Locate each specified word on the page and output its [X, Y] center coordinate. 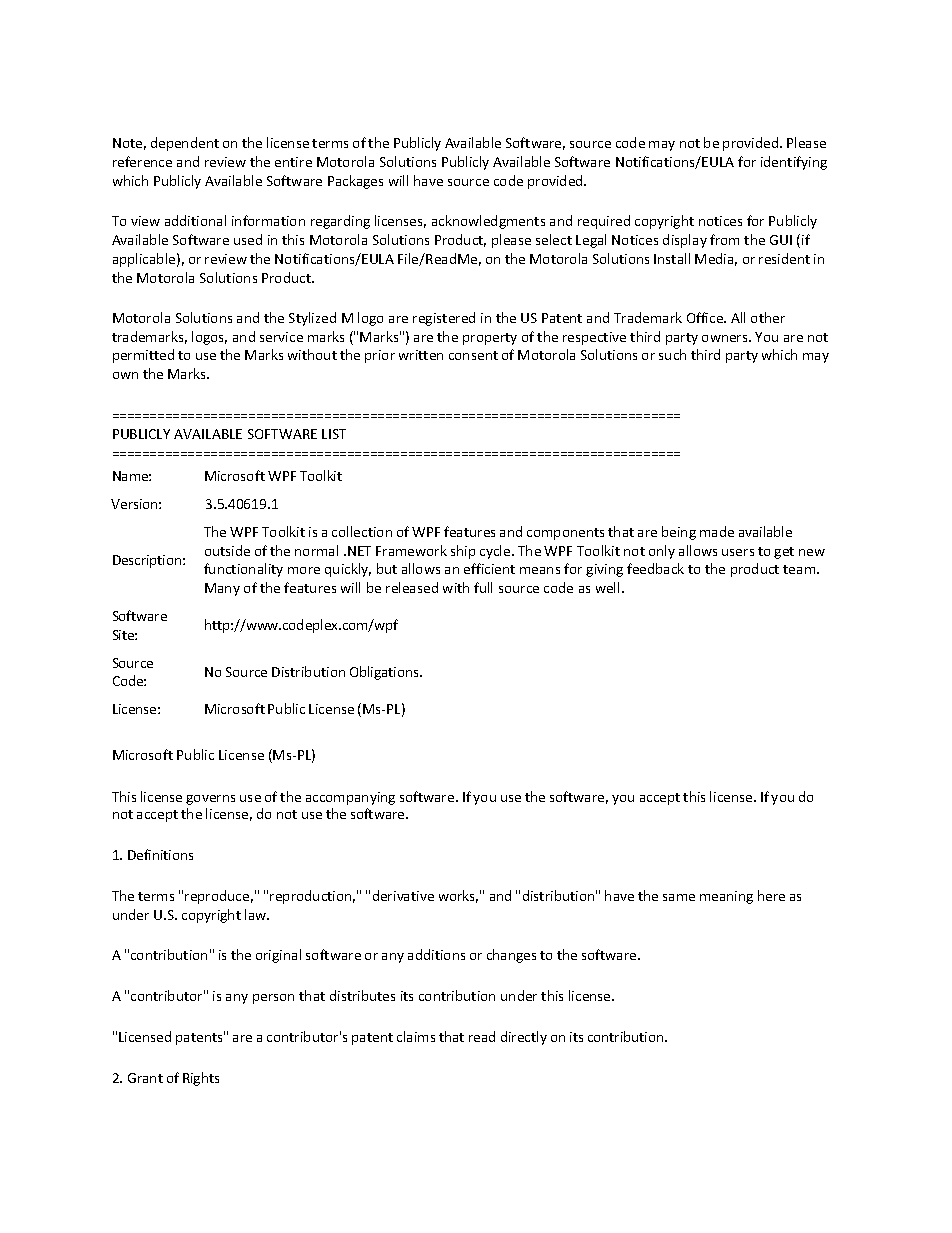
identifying [794, 163]
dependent [185, 144]
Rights [201, 1079]
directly [524, 1038]
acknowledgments [488, 222]
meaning [726, 897]
